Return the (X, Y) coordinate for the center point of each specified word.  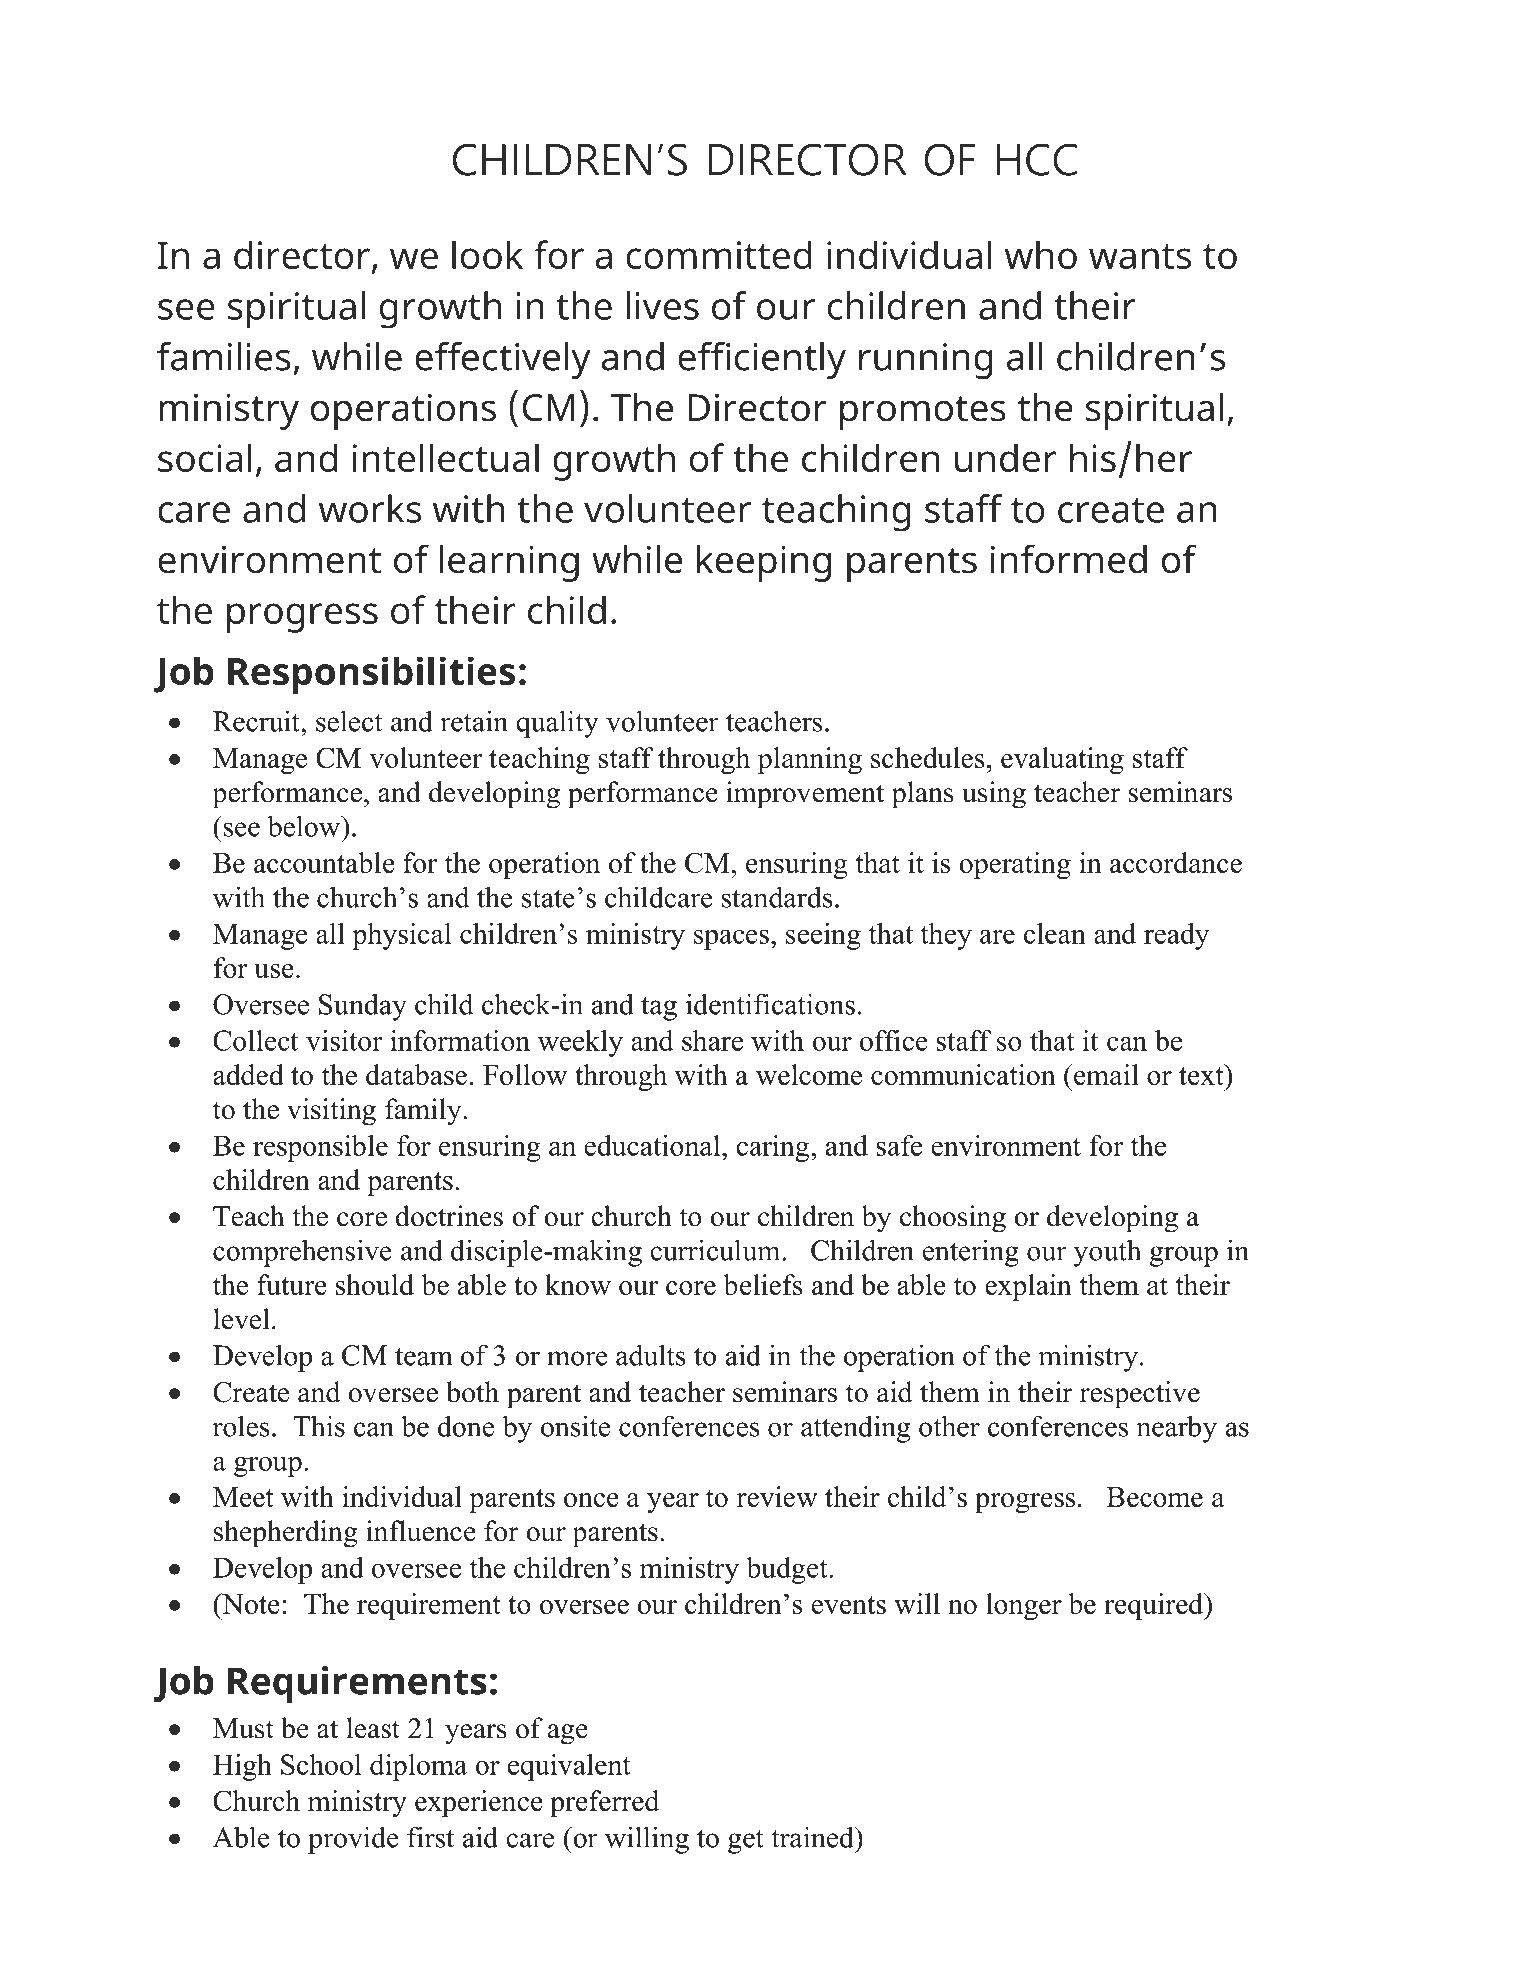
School (321, 1764)
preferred (605, 1803)
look (487, 254)
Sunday (363, 1007)
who (1041, 254)
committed (719, 254)
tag (659, 1008)
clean (1055, 933)
